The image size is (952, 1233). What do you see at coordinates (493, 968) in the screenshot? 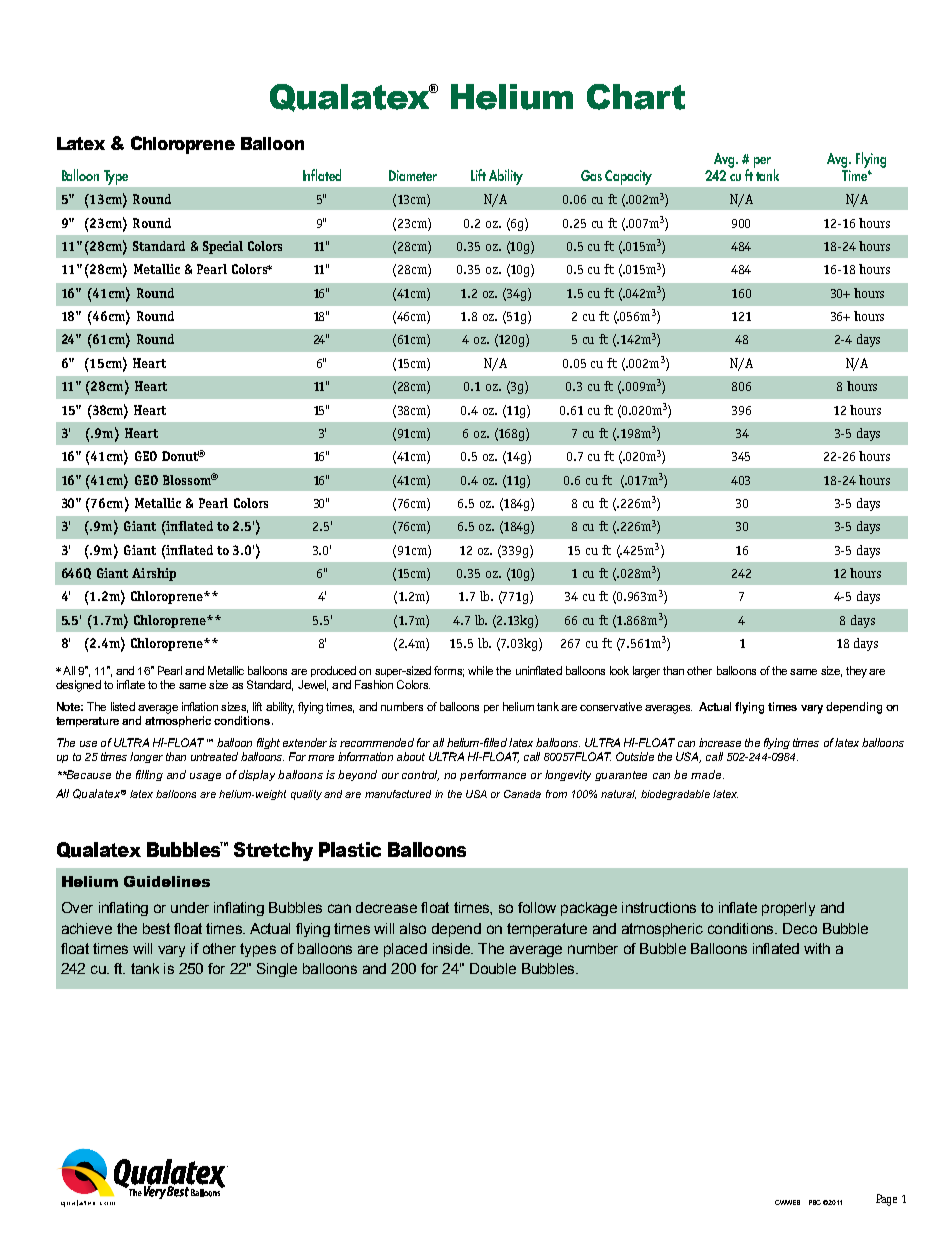
I see `Double` at bounding box center [493, 968].
